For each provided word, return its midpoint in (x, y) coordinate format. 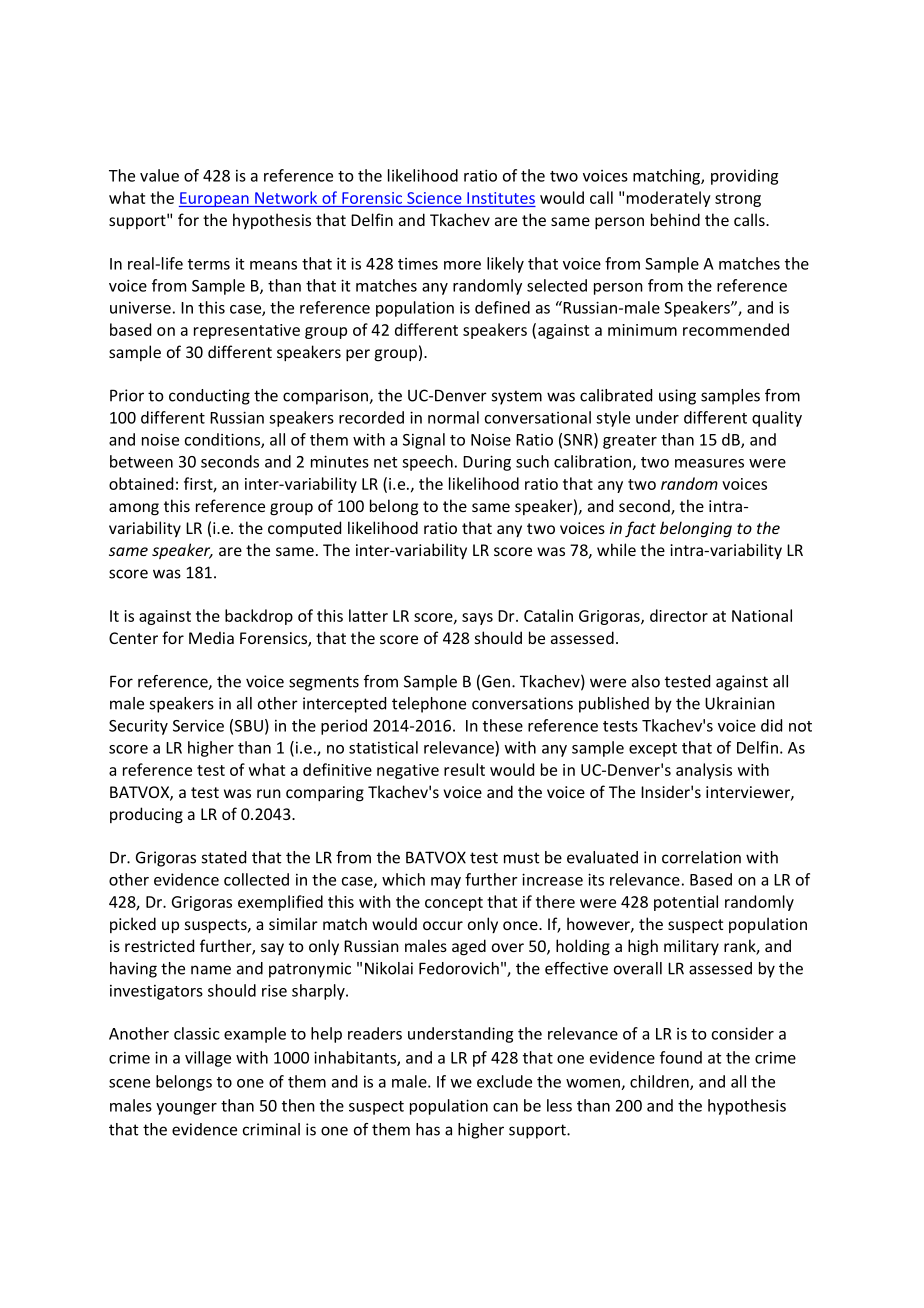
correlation (701, 857)
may (446, 883)
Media (211, 637)
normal (453, 417)
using (677, 397)
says (477, 619)
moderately (669, 199)
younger (186, 1109)
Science (434, 198)
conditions (223, 440)
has (428, 1129)
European (215, 199)
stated (224, 857)
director (679, 615)
